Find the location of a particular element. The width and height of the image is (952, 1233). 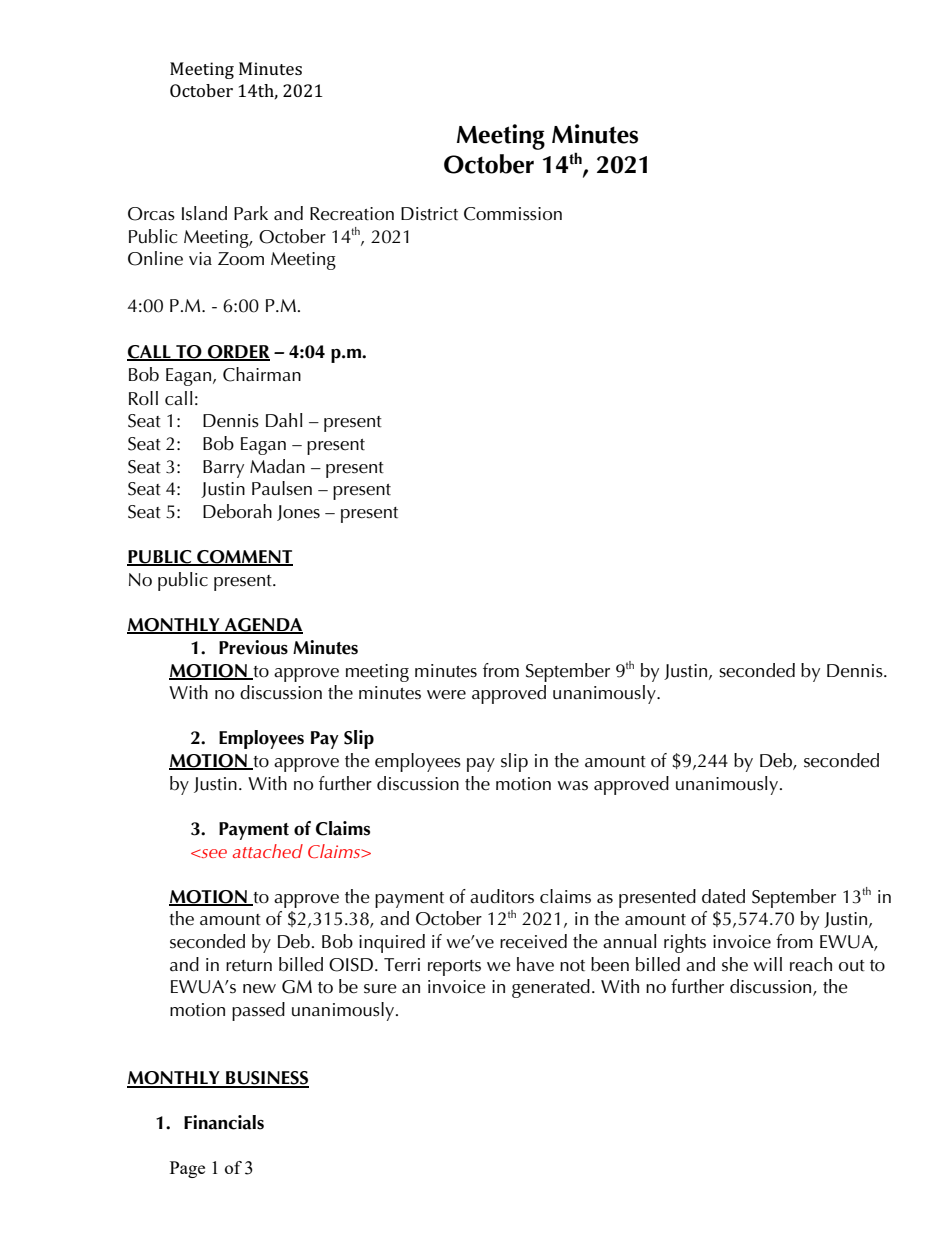

were is located at coordinates (446, 695).
